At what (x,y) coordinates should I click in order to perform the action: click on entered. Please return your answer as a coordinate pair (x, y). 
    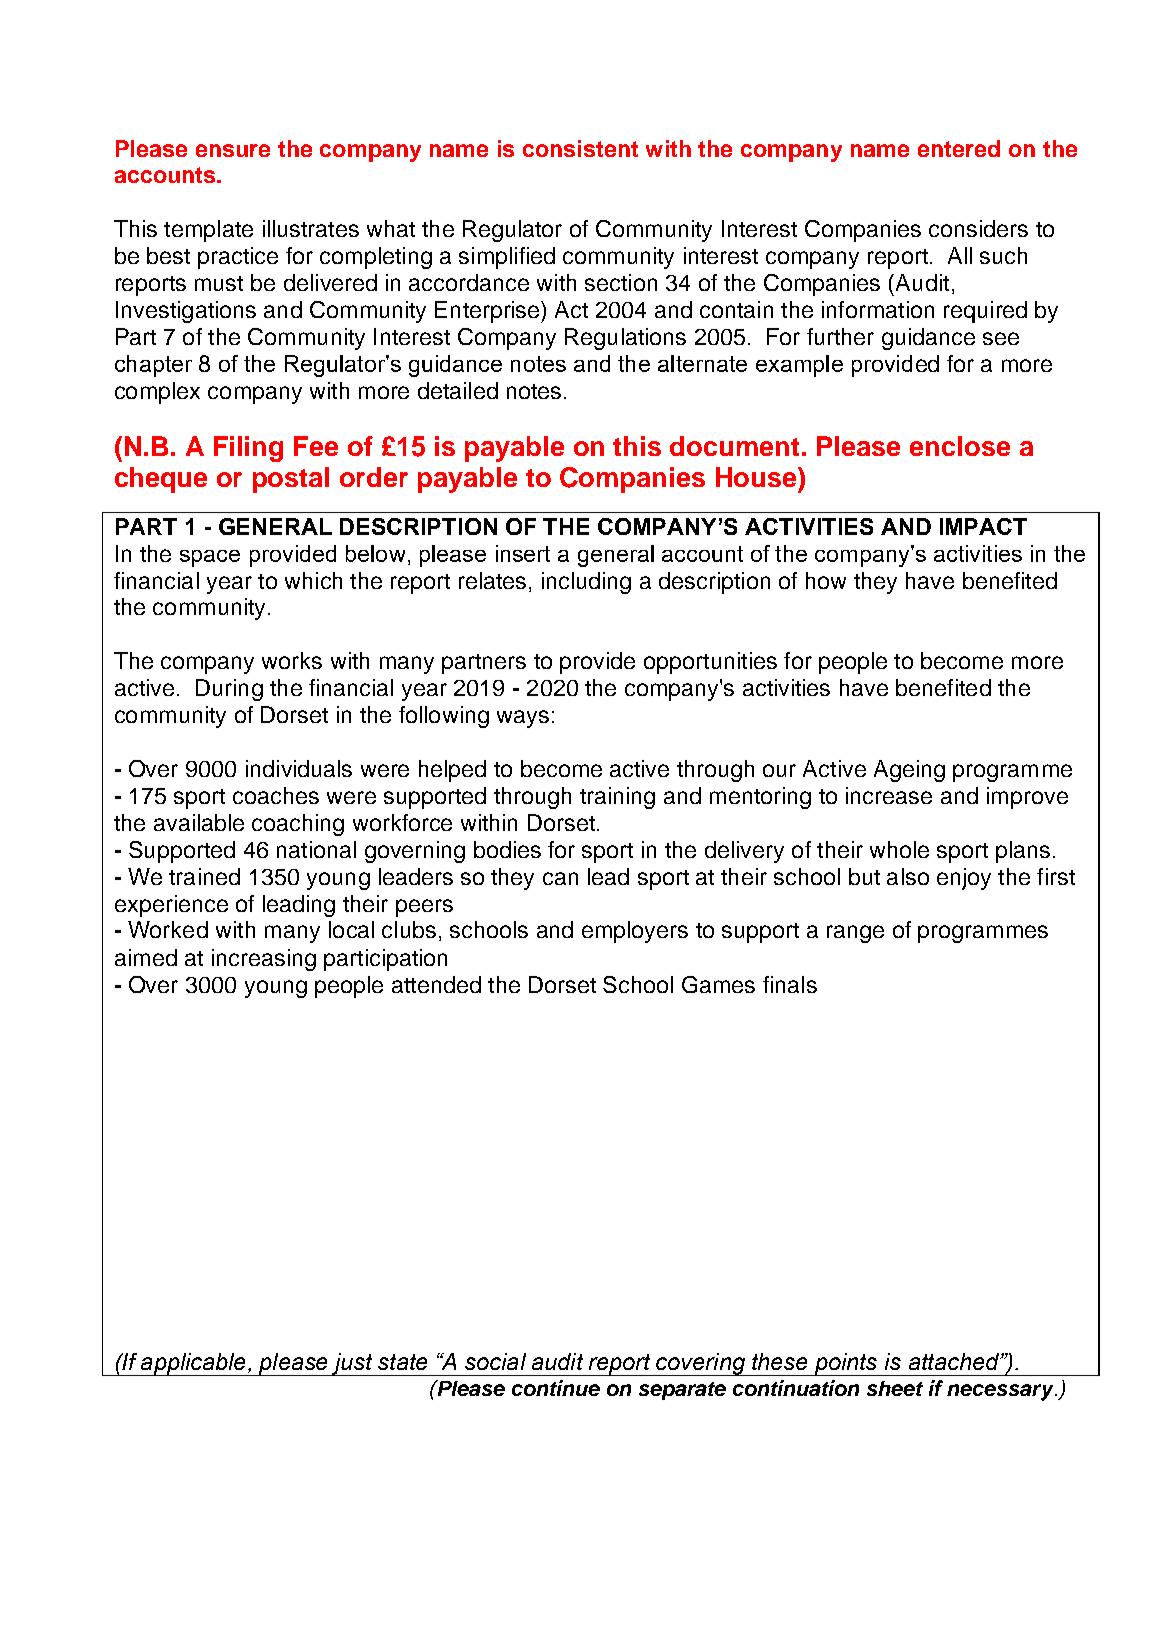
    Looking at the image, I should click on (959, 148).
